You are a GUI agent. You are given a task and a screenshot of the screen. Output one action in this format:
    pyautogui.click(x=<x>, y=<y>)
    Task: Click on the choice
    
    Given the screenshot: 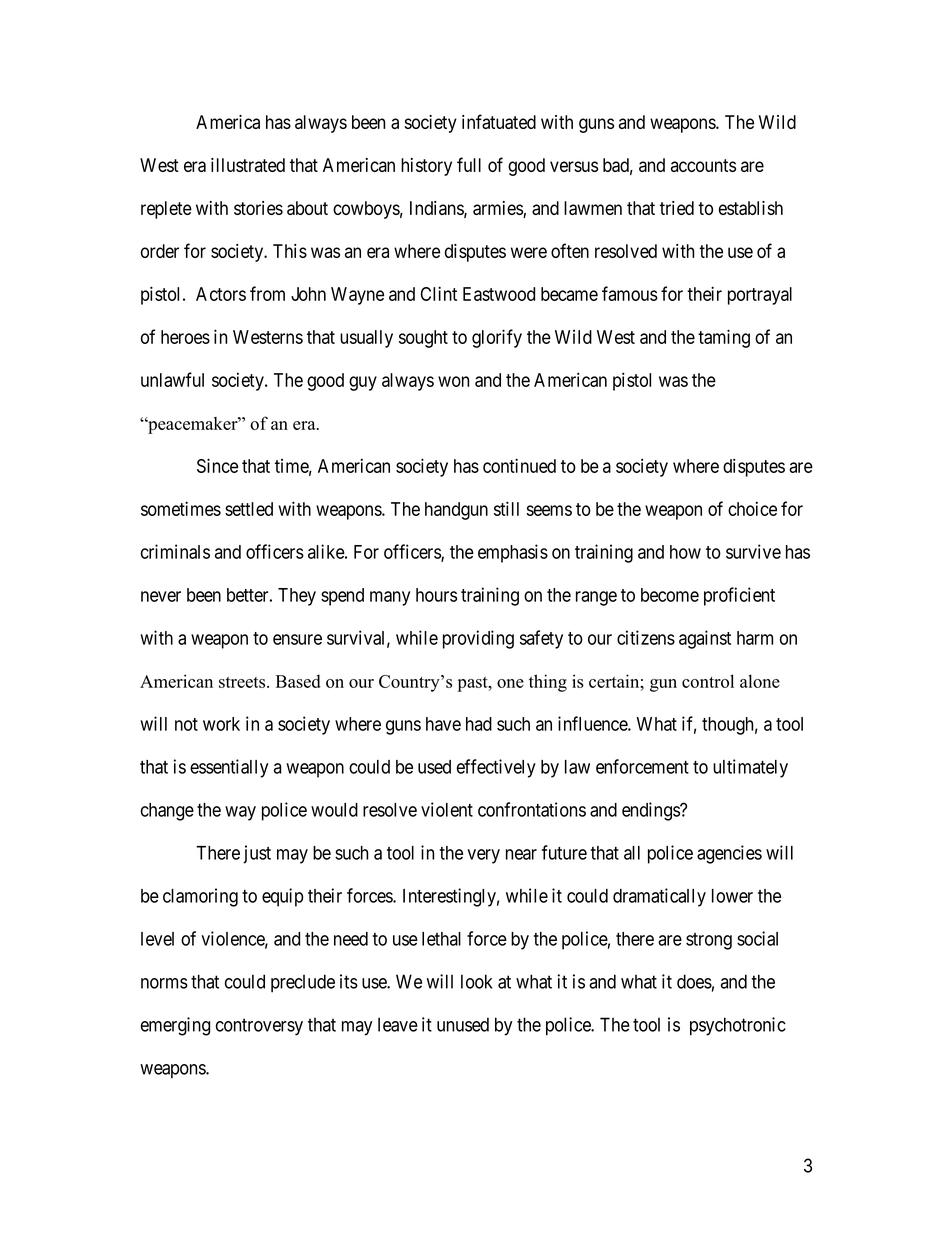 What is the action you would take?
    pyautogui.click(x=752, y=508)
